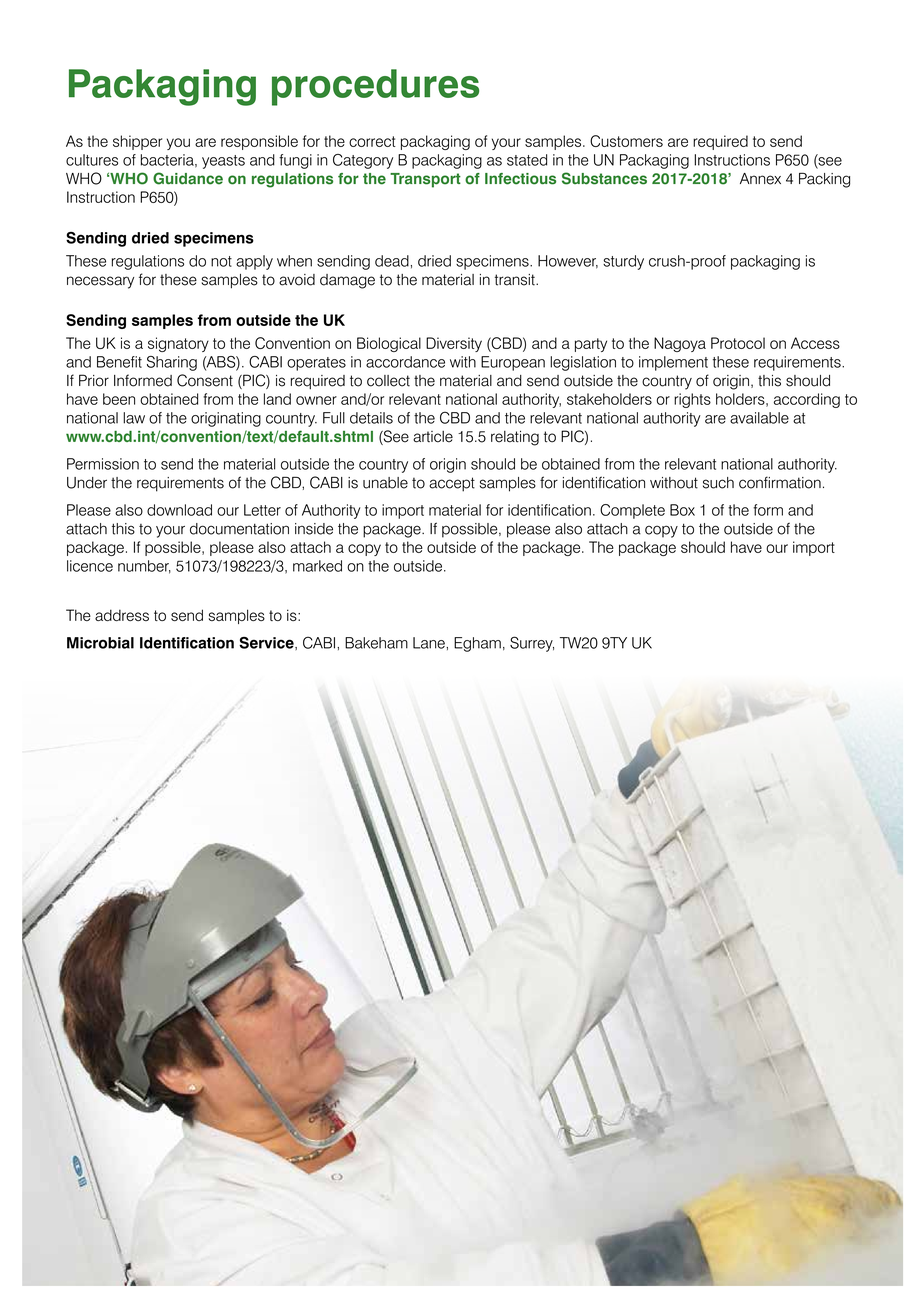  What do you see at coordinates (718, 483) in the document?
I see `such` at bounding box center [718, 483].
